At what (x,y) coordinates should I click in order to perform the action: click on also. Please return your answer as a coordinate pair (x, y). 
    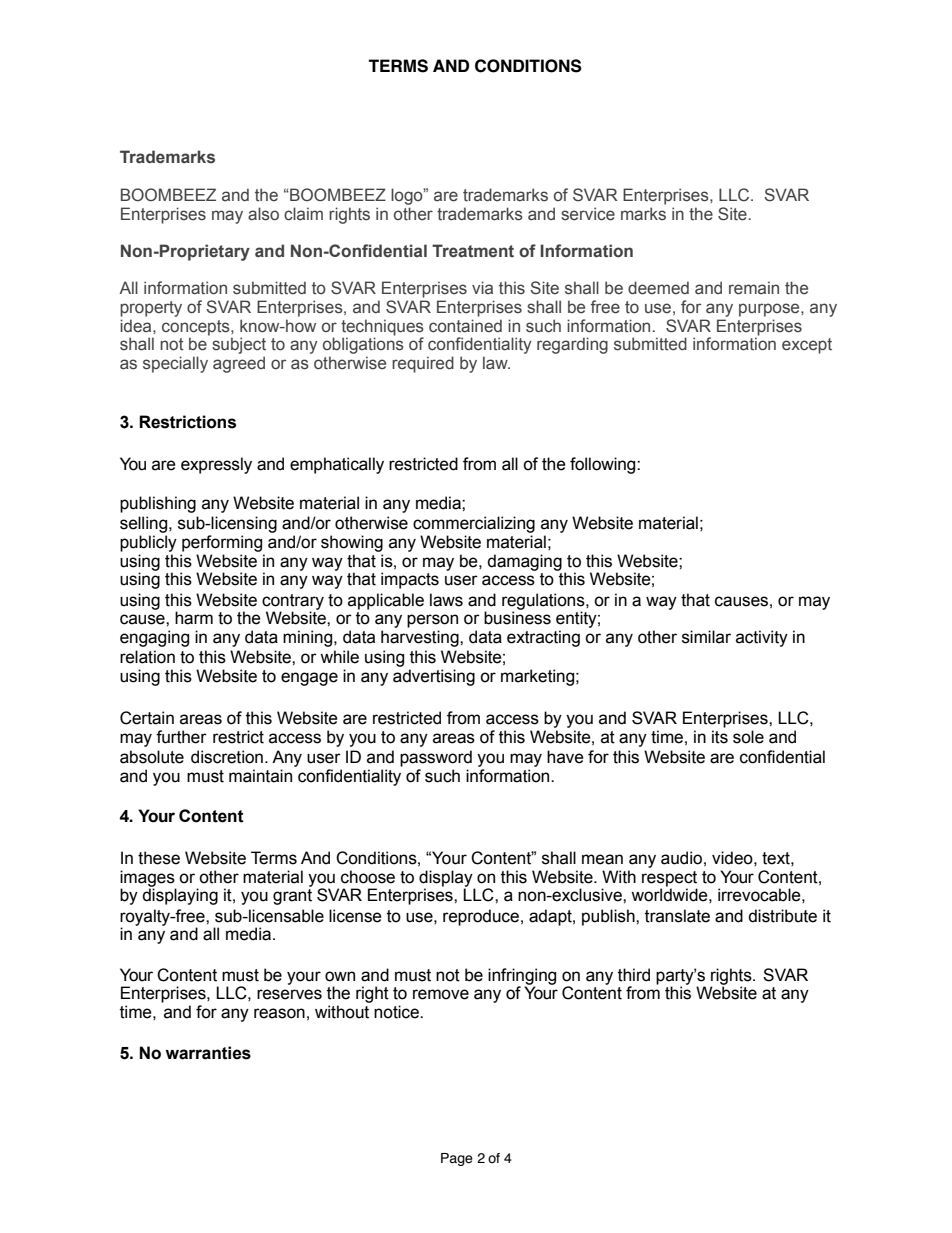
    Looking at the image, I should click on (263, 214).
